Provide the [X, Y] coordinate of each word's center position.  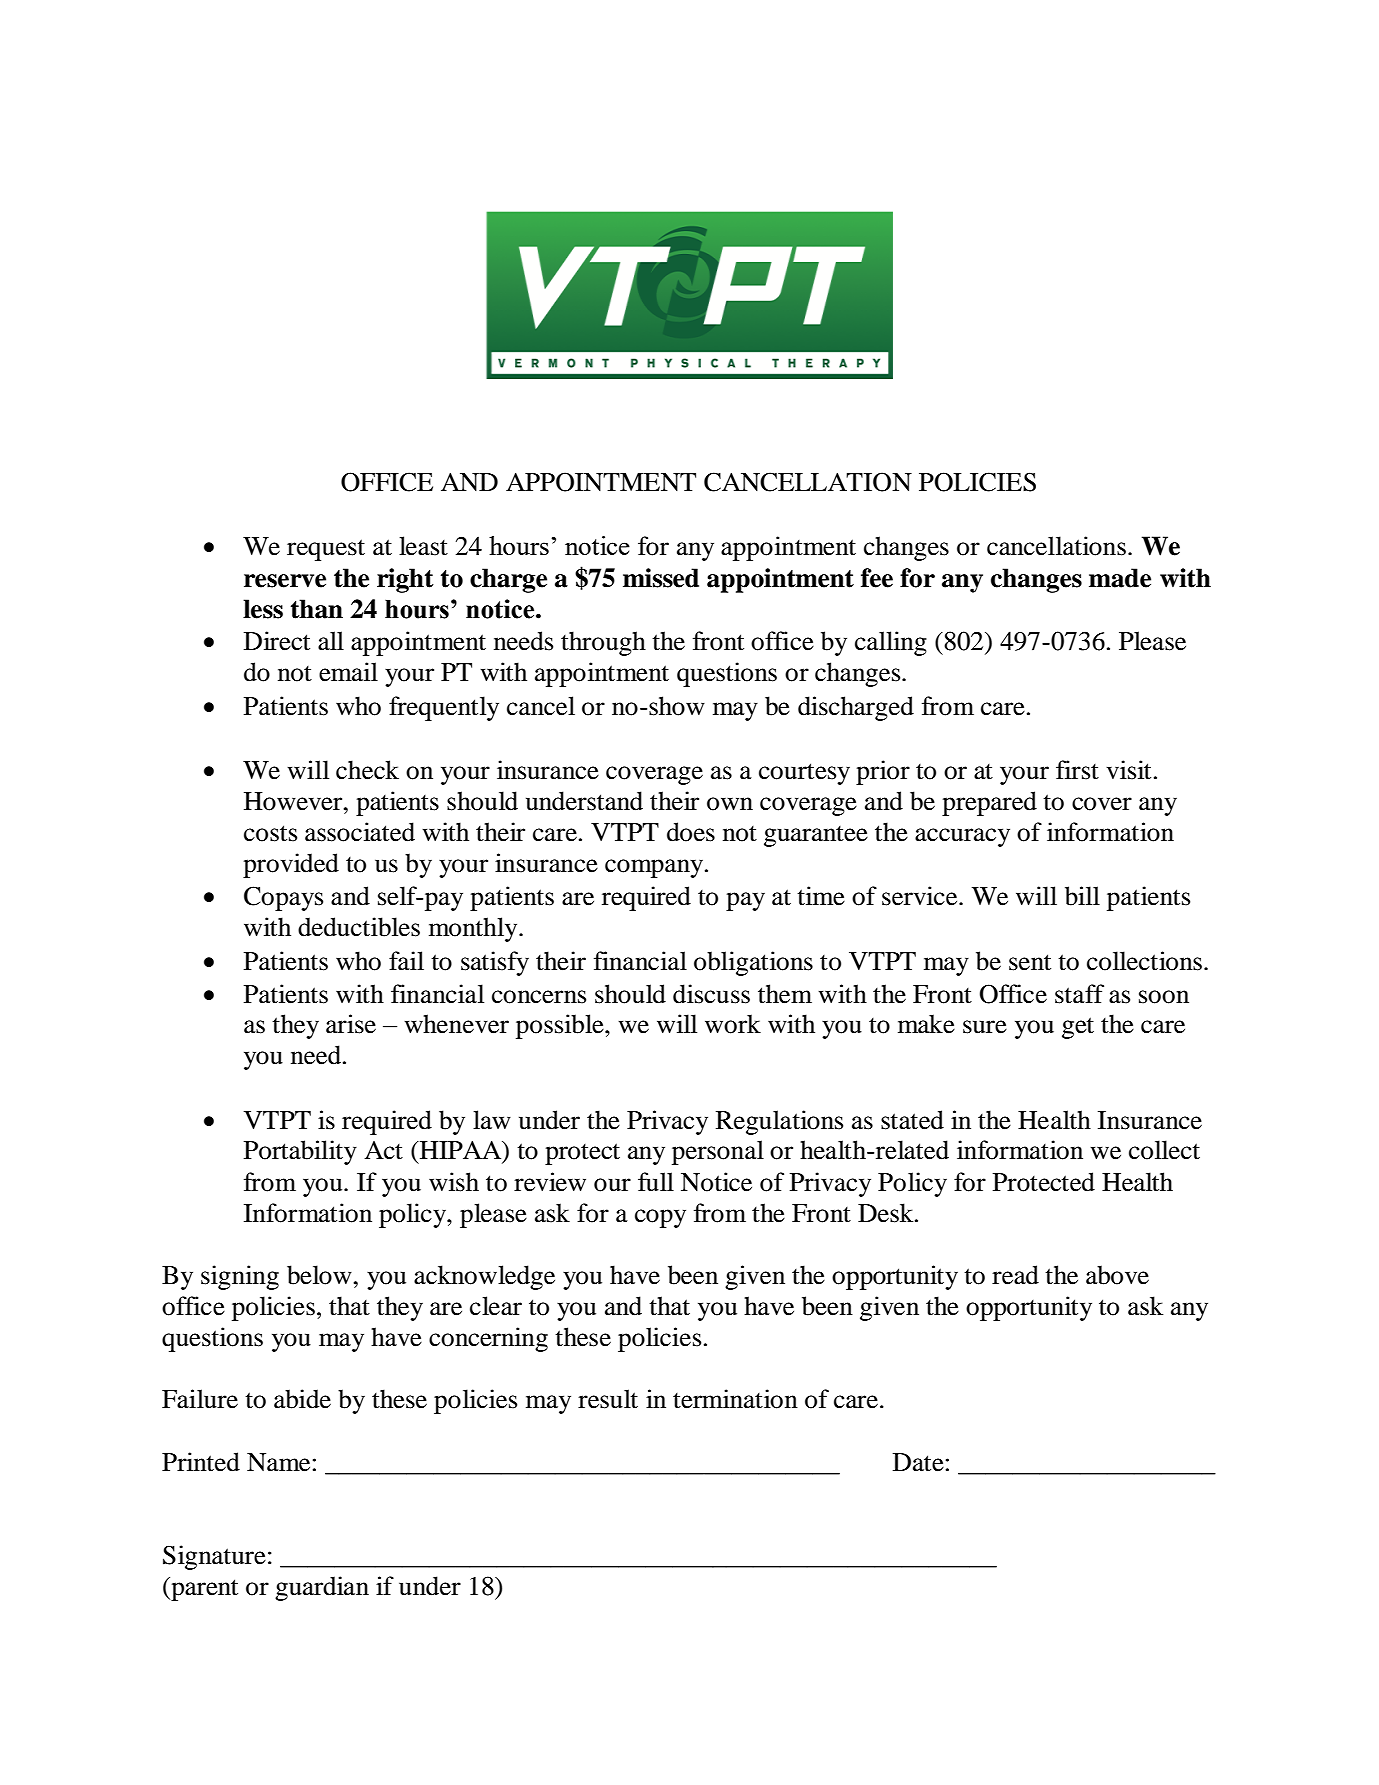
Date [918, 1462]
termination [735, 1399]
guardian [322, 1588]
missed [661, 578]
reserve [285, 581]
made [1120, 578]
